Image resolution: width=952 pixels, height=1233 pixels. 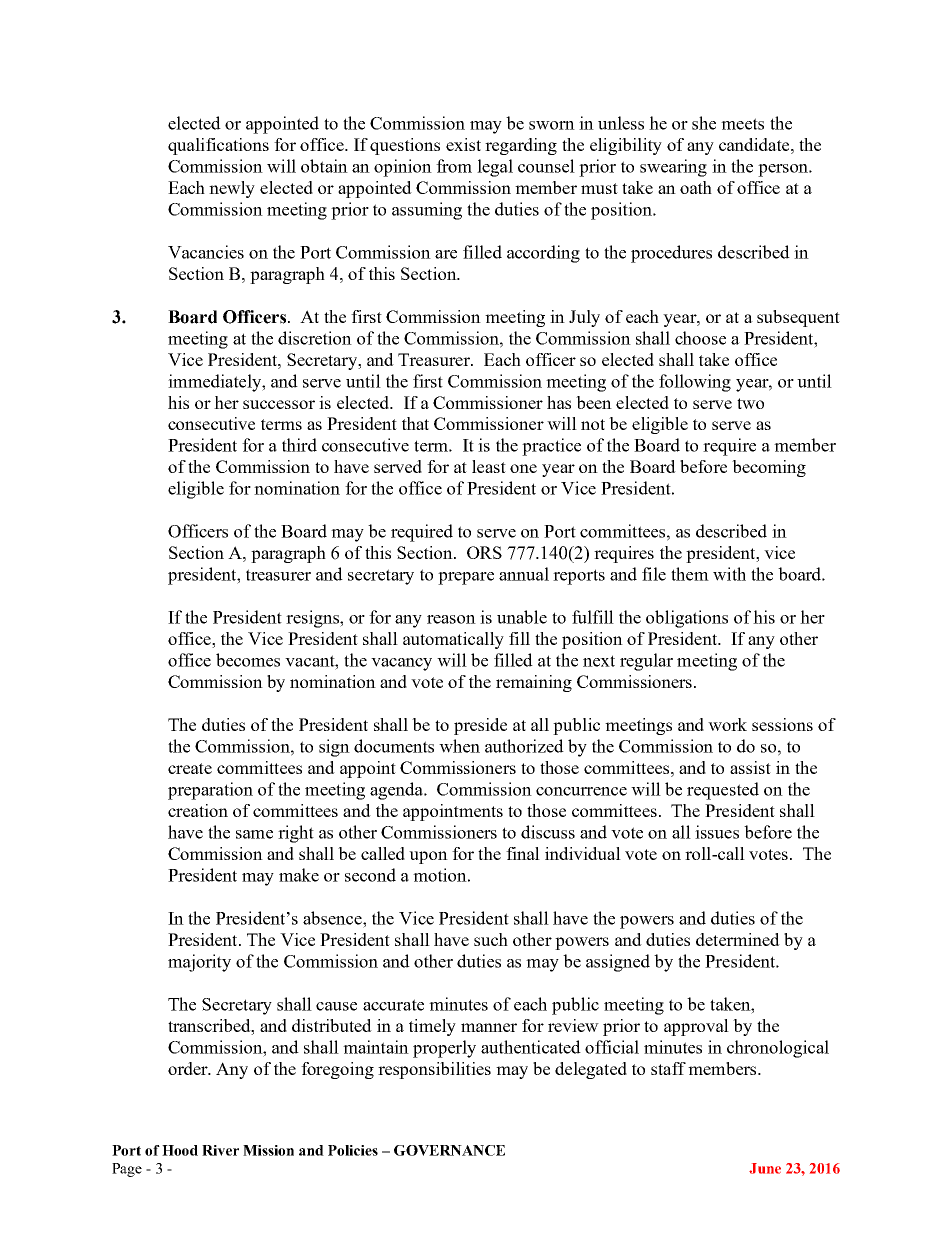 I want to click on qualifications, so click(x=218, y=146).
